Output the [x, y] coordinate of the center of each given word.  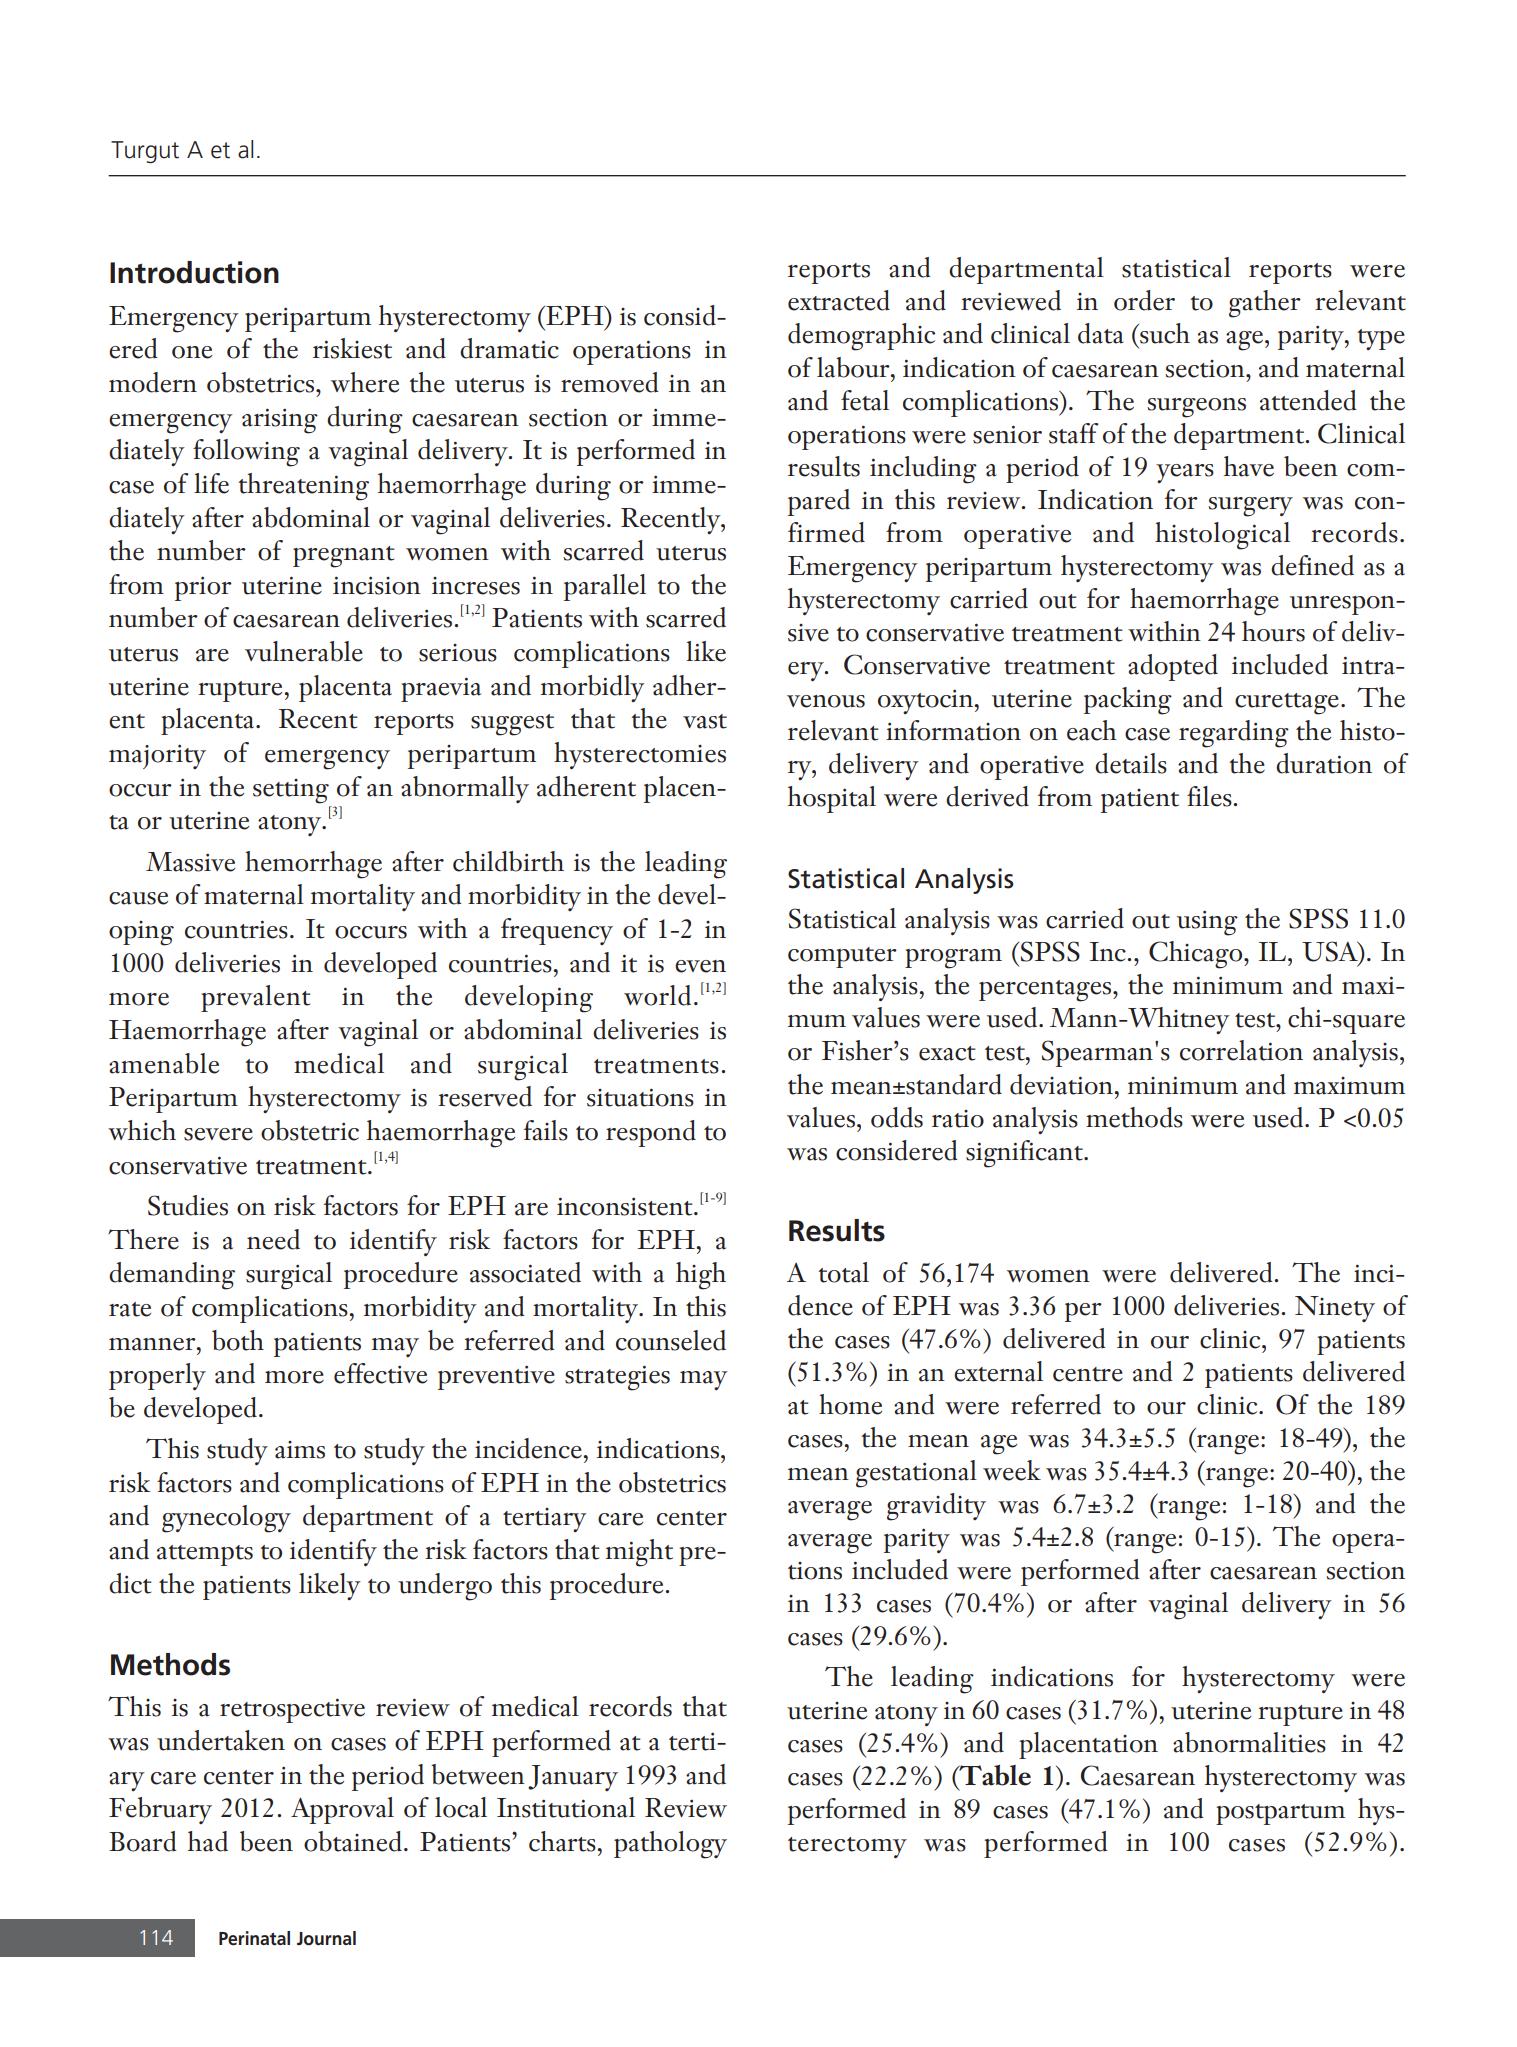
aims [300, 1450]
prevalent [256, 998]
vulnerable [304, 651]
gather [1265, 304]
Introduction [194, 272]
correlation [1241, 1050]
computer [842, 957]
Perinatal [254, 1938]
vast [705, 721]
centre [1088, 1374]
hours [1273, 631]
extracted [839, 300]
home [850, 1404]
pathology [670, 1845]
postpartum [1280, 1814]
